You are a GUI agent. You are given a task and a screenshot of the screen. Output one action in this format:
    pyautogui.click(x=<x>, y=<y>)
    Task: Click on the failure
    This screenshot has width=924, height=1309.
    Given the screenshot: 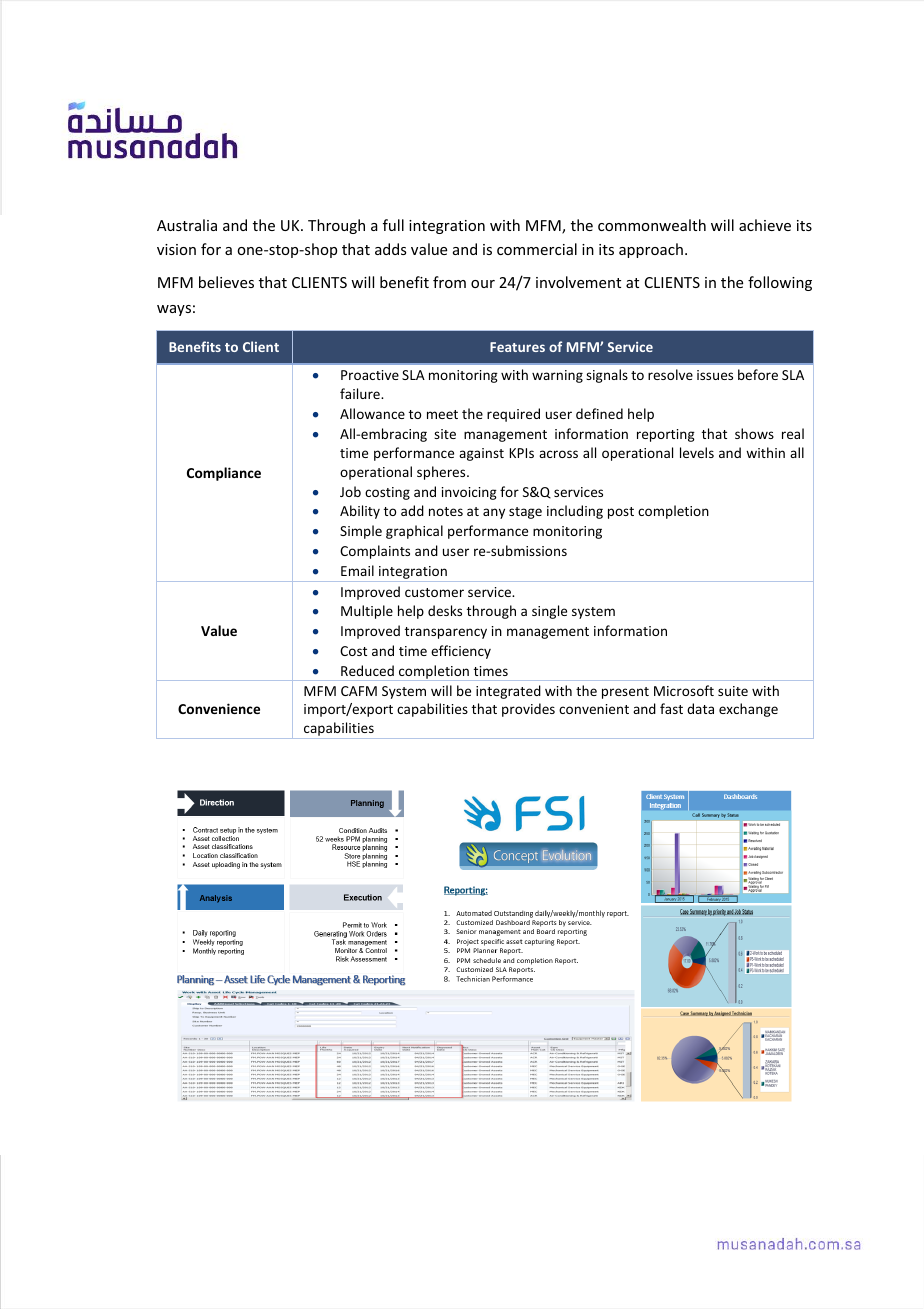 What is the action you would take?
    pyautogui.click(x=361, y=393)
